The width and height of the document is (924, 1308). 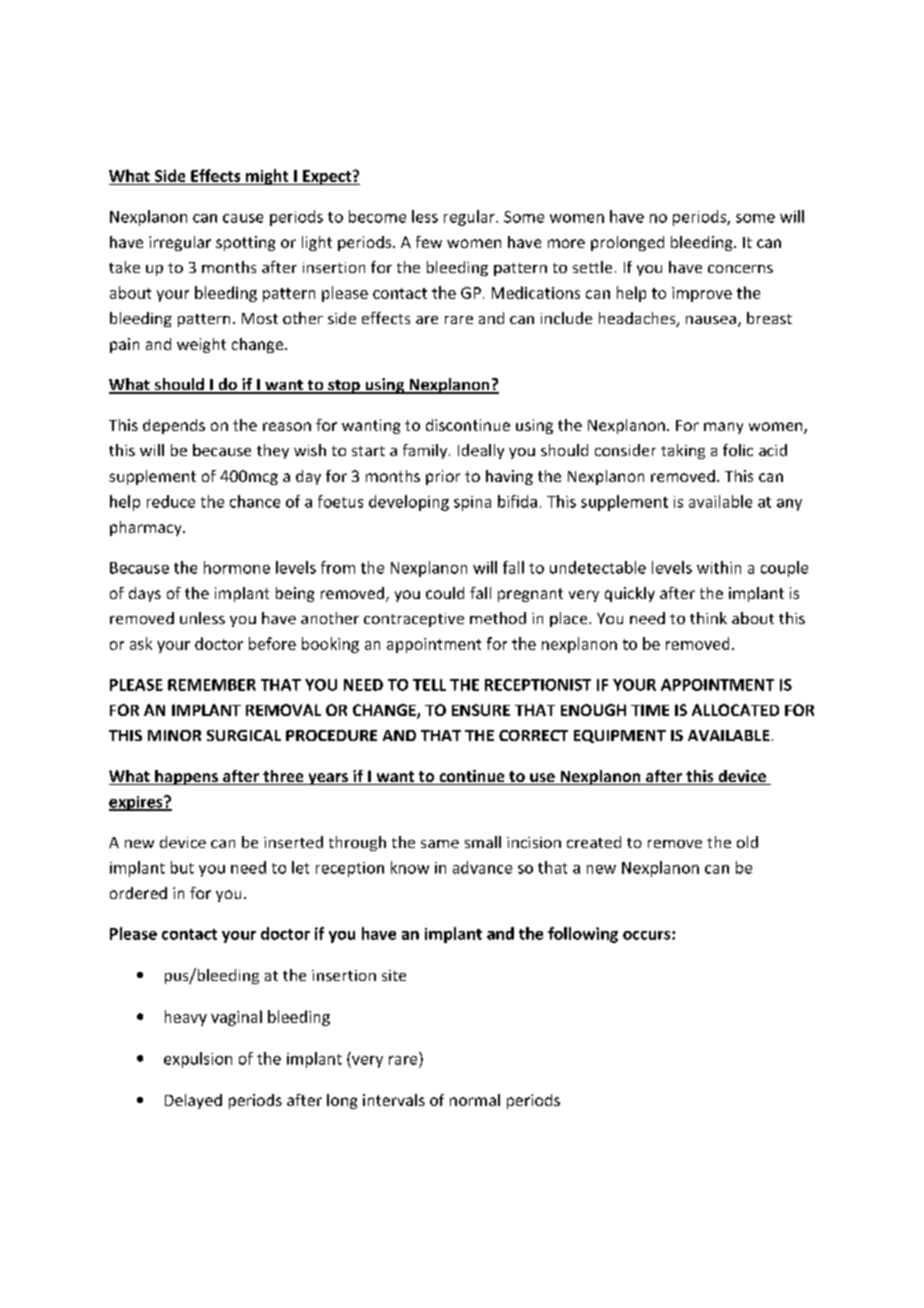 What do you see at coordinates (648, 935) in the document?
I see `occurs` at bounding box center [648, 935].
